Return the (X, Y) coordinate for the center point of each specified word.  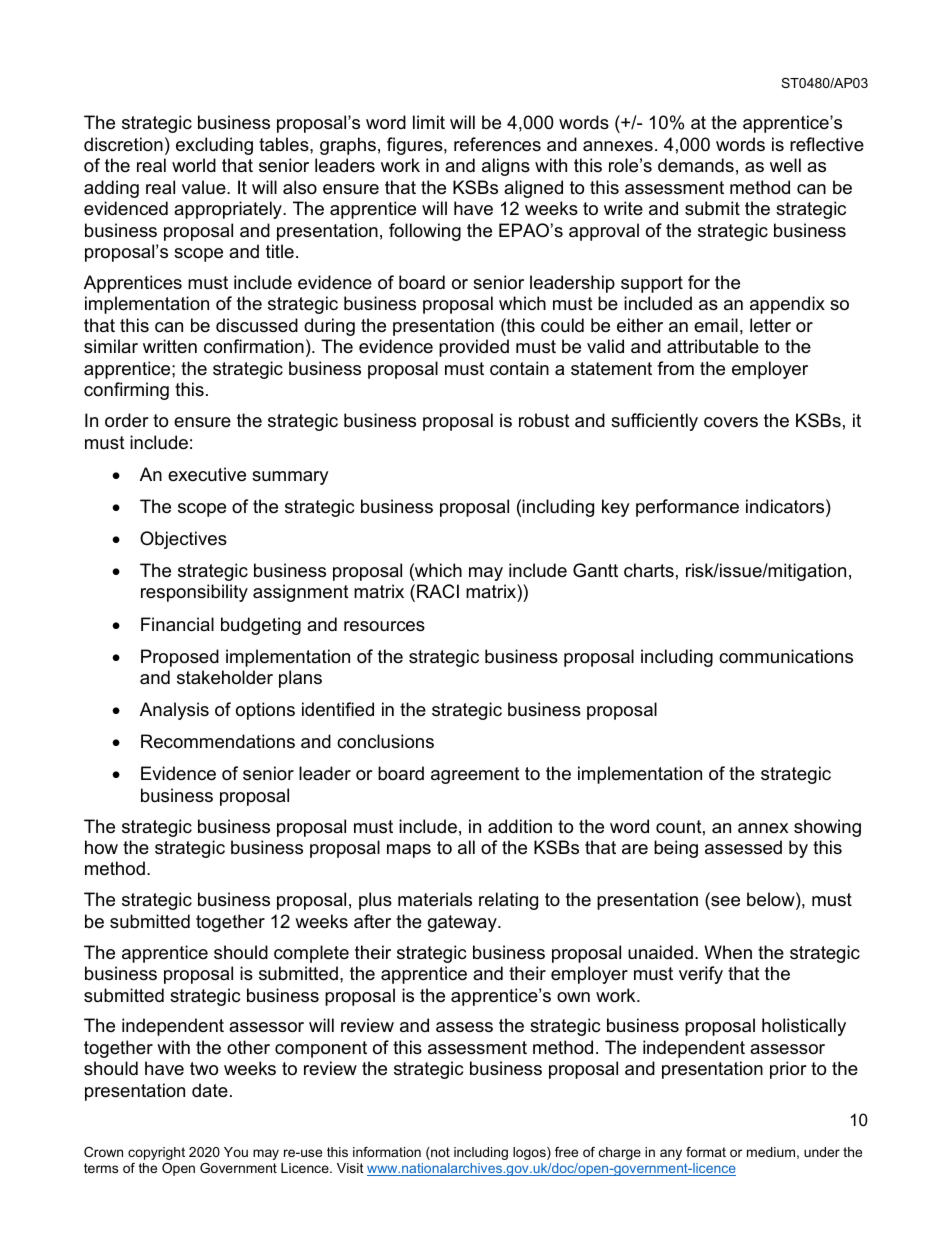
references (497, 144)
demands (696, 165)
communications (786, 656)
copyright (156, 1153)
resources (384, 626)
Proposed (180, 658)
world (194, 165)
